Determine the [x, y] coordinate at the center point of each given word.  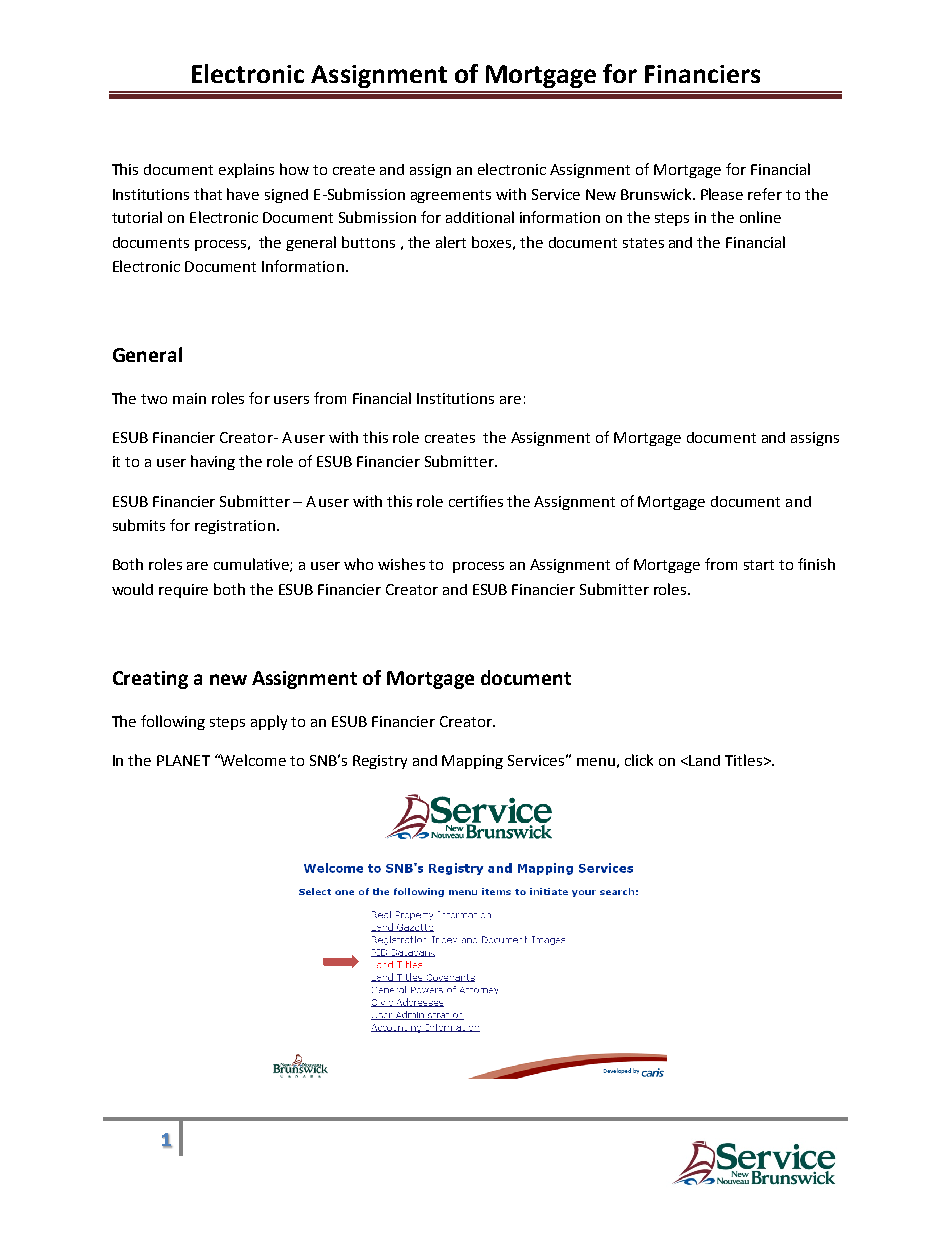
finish [816, 564]
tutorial [137, 217]
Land [703, 760]
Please [722, 194]
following [173, 722]
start [759, 565]
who [358, 564]
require [183, 591]
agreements [451, 196]
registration [235, 527]
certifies [476, 501]
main [189, 398]
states [643, 243]
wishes [401, 564]
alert [451, 242]
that [208, 194]
